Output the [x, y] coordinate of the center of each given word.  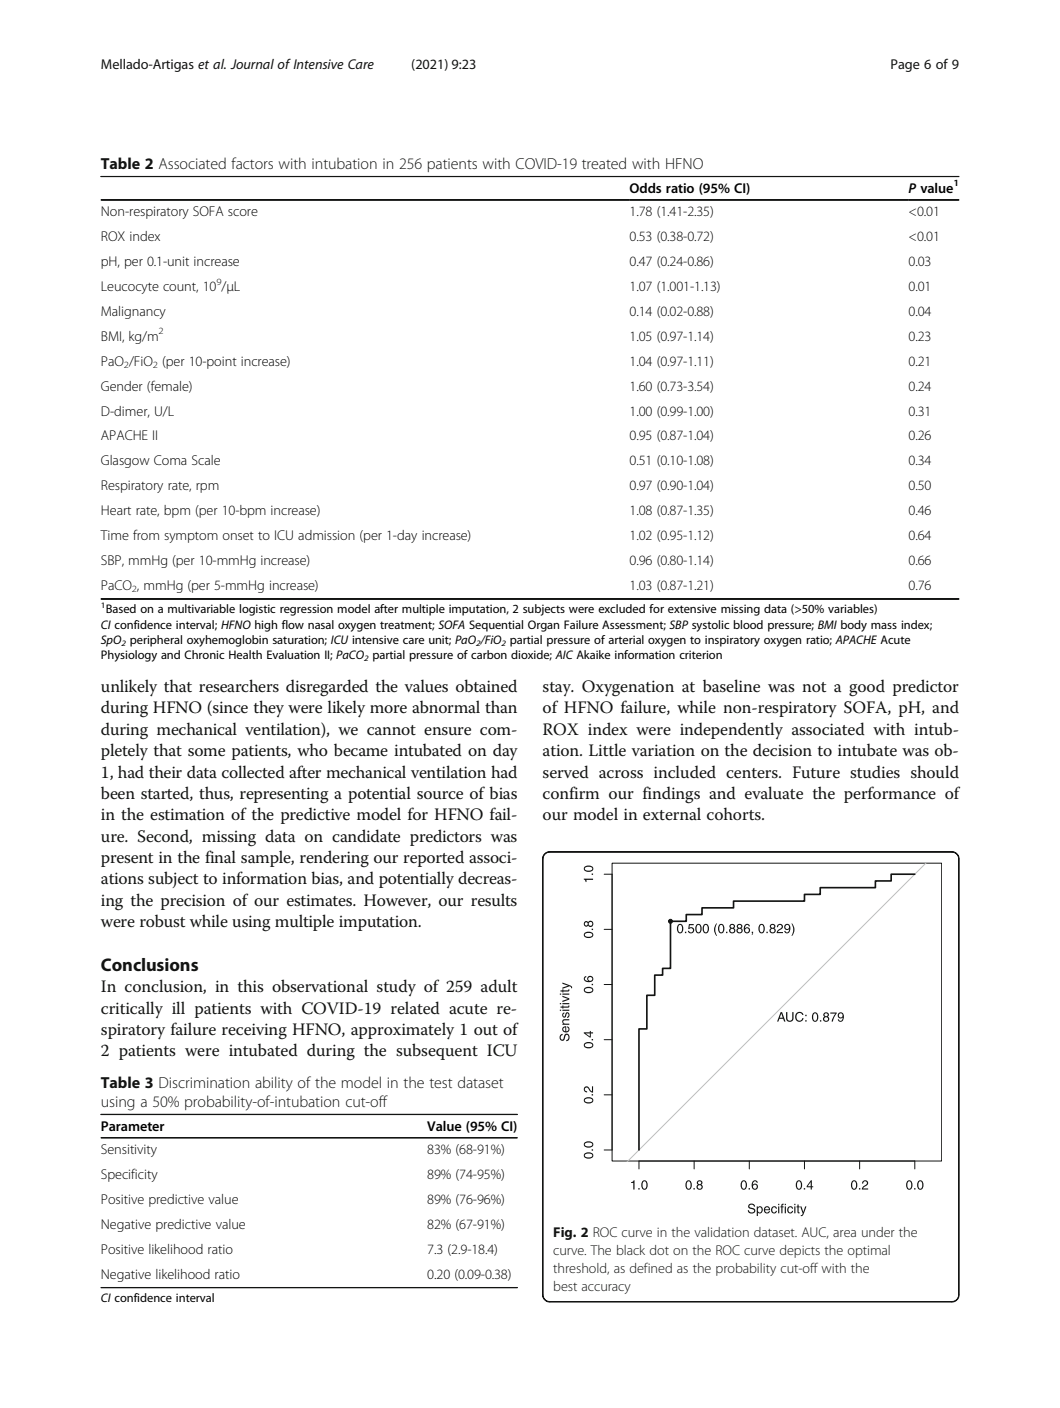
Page [905, 65]
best [565, 1286]
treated [604, 163]
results [494, 900]
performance [890, 794]
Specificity [129, 1175]
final [220, 856]
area [844, 1233]
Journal [252, 64]
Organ [543, 626]
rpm [207, 488]
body [854, 626]
